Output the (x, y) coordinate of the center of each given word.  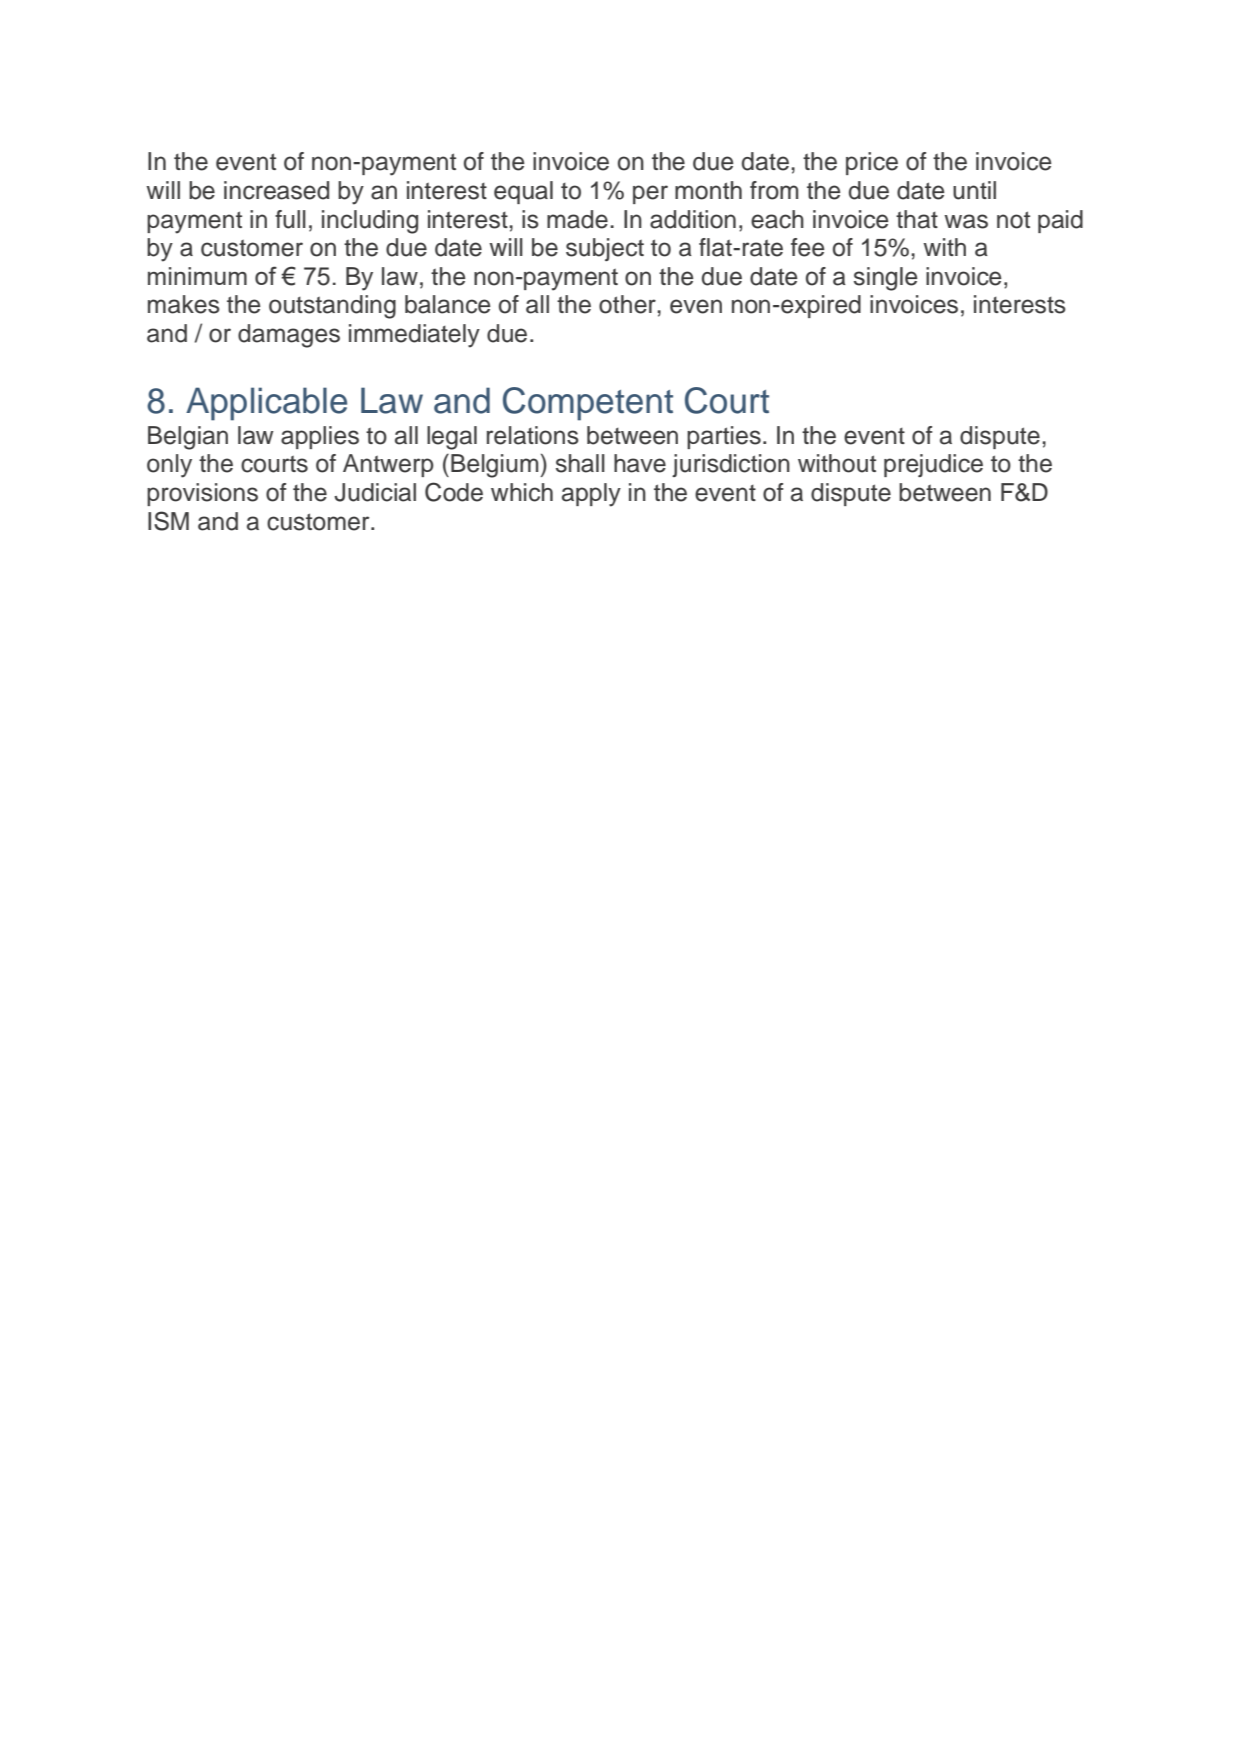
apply (591, 495)
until (974, 190)
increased (276, 190)
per (650, 194)
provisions (202, 494)
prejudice (933, 465)
